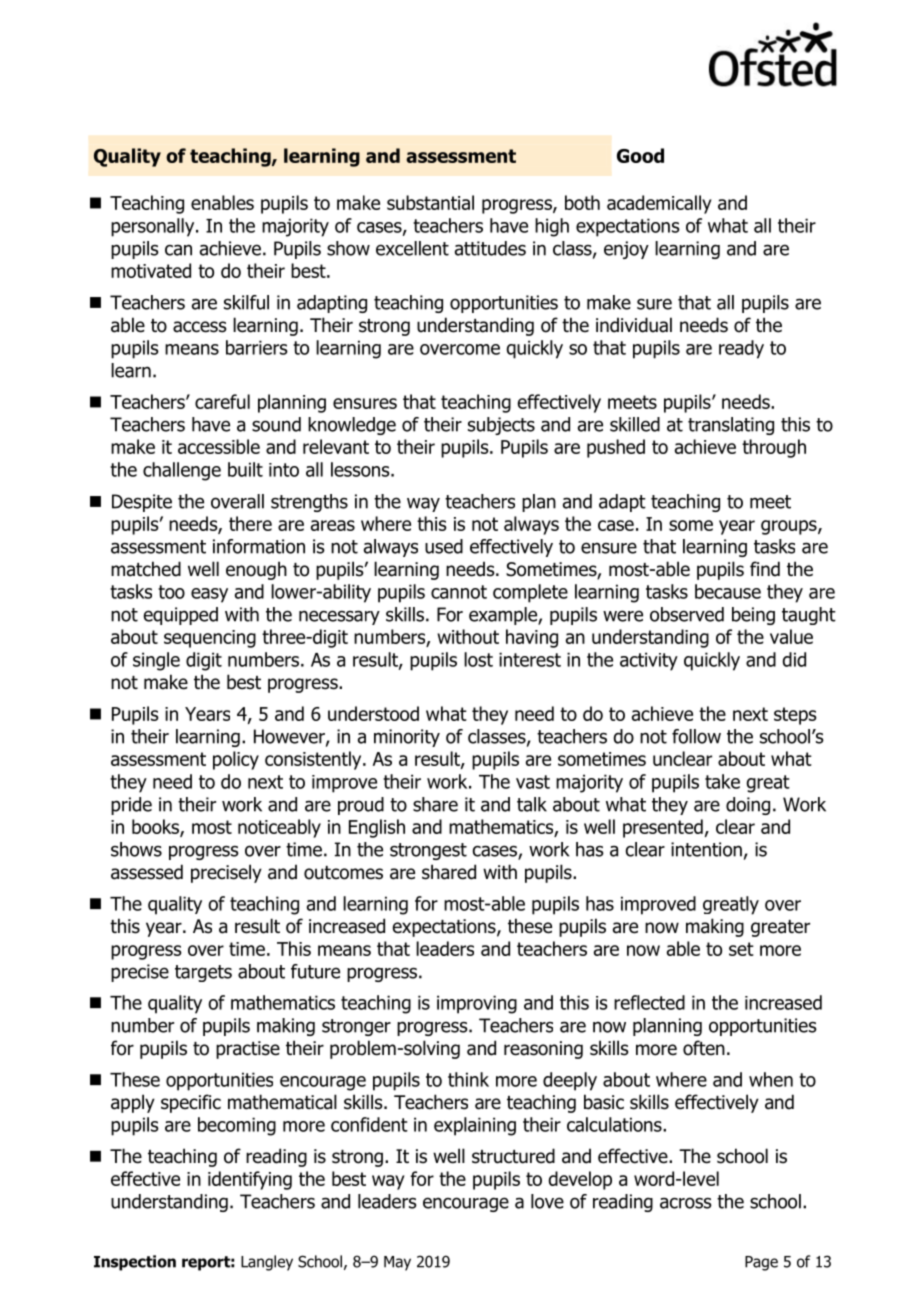 The width and height of the image is (924, 1310). Describe the element at coordinates (154, 227) in the image. I see `personally` at that location.
